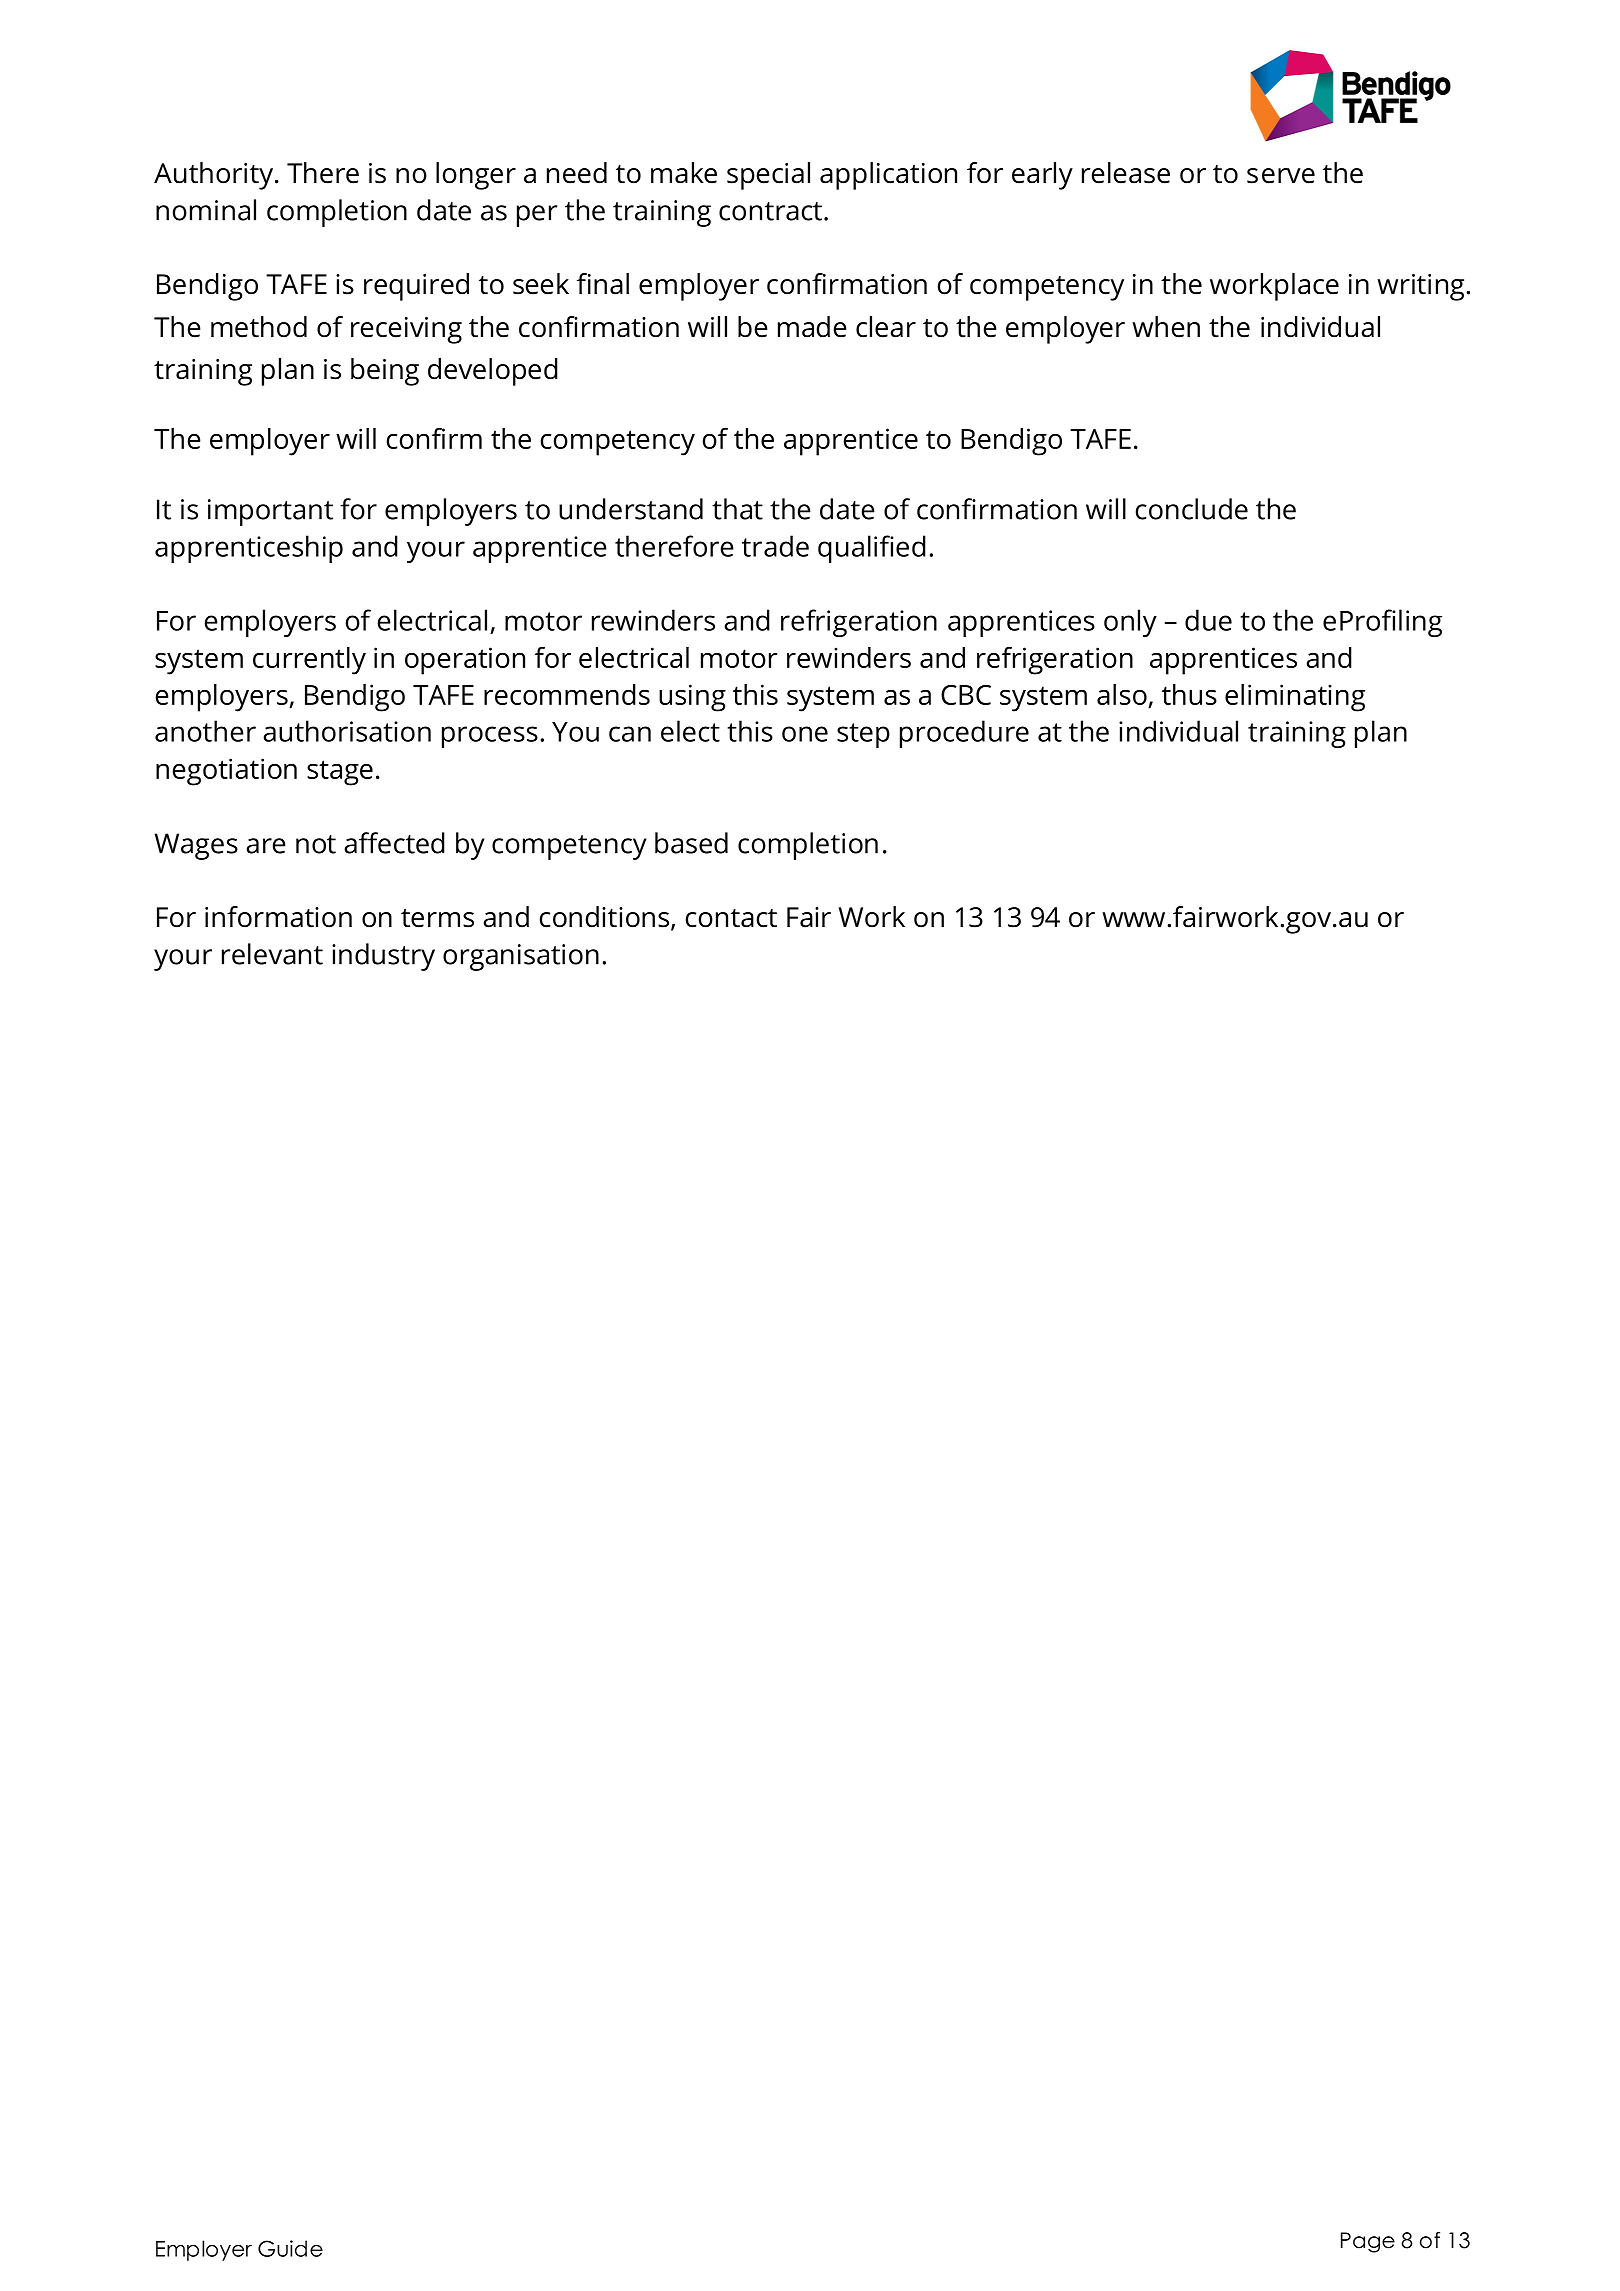 Image resolution: width=1620 pixels, height=2291 pixels. What do you see at coordinates (1281, 176) in the page?
I see `serve` at bounding box center [1281, 176].
